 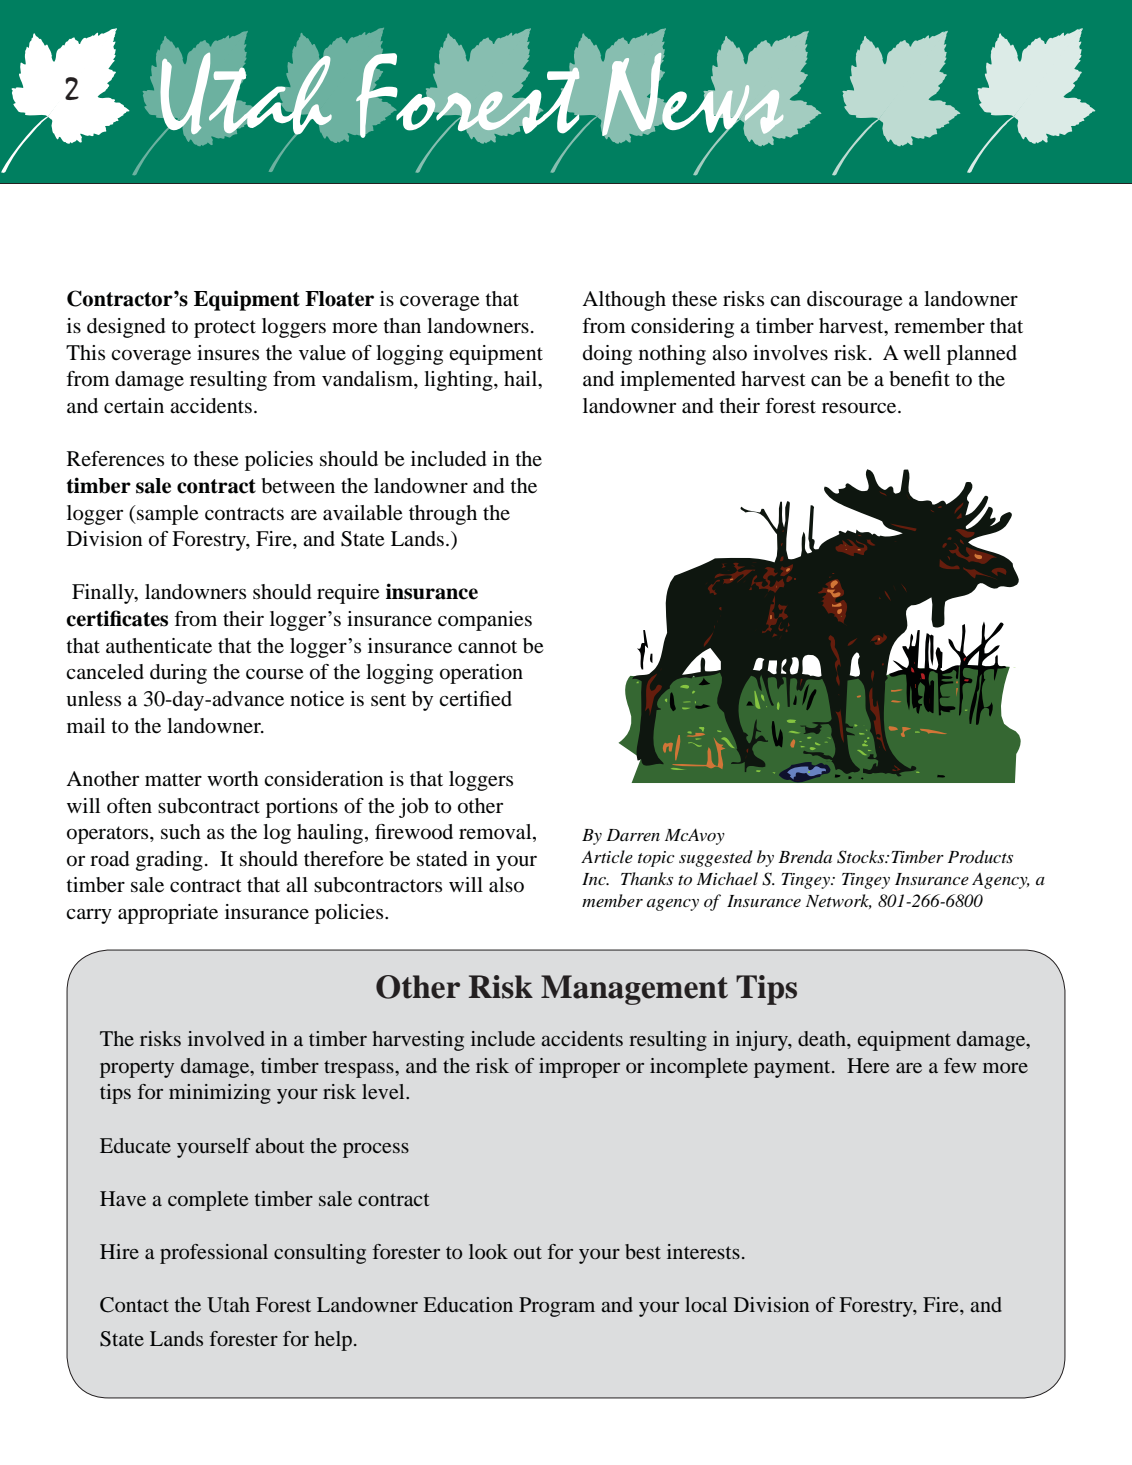 What do you see at coordinates (226, 1038) in the document?
I see `involved` at bounding box center [226, 1038].
